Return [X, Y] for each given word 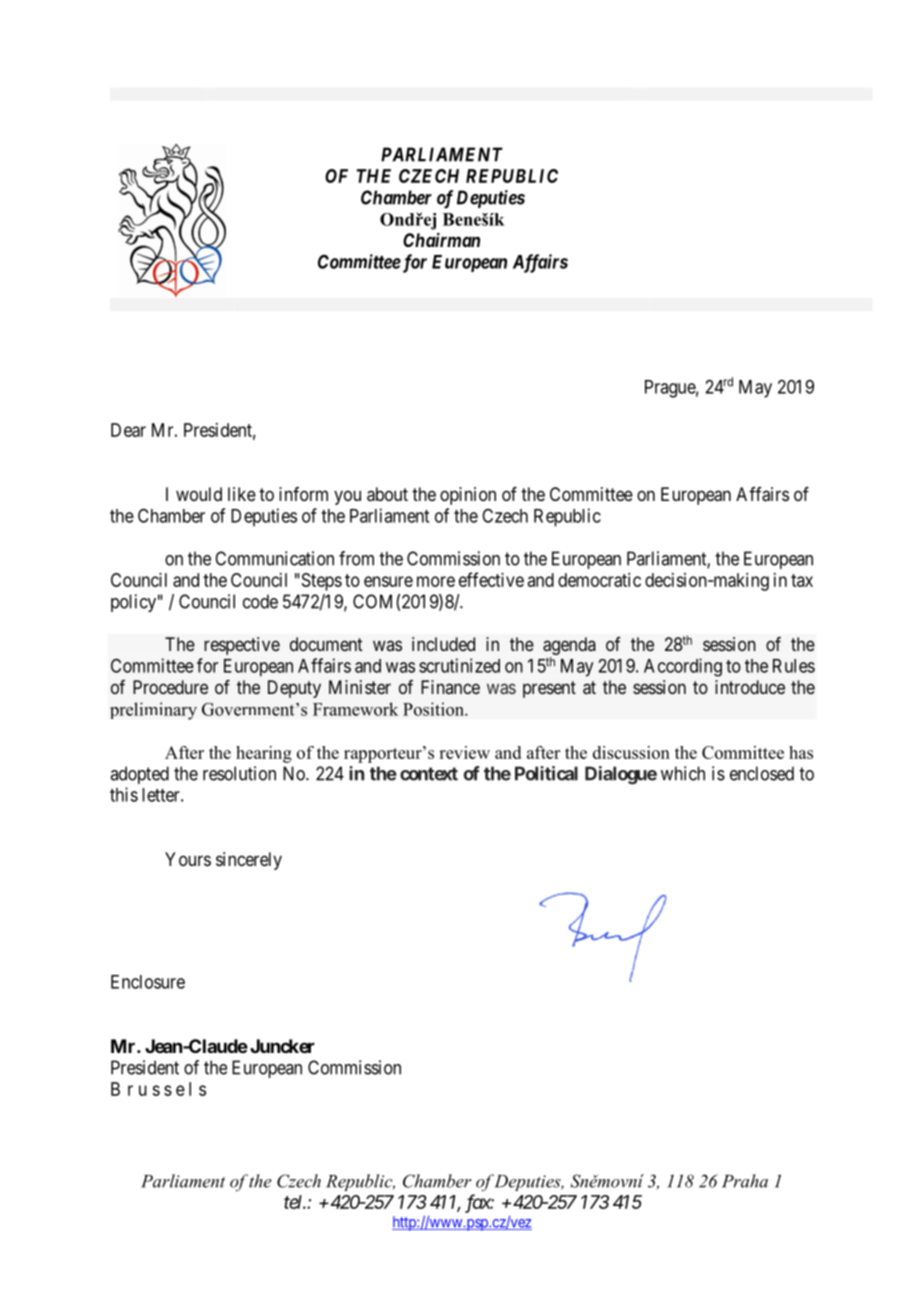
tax [802, 580]
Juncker [282, 1046]
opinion [468, 496]
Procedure [170, 687]
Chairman [441, 239]
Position [434, 709]
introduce [750, 687]
